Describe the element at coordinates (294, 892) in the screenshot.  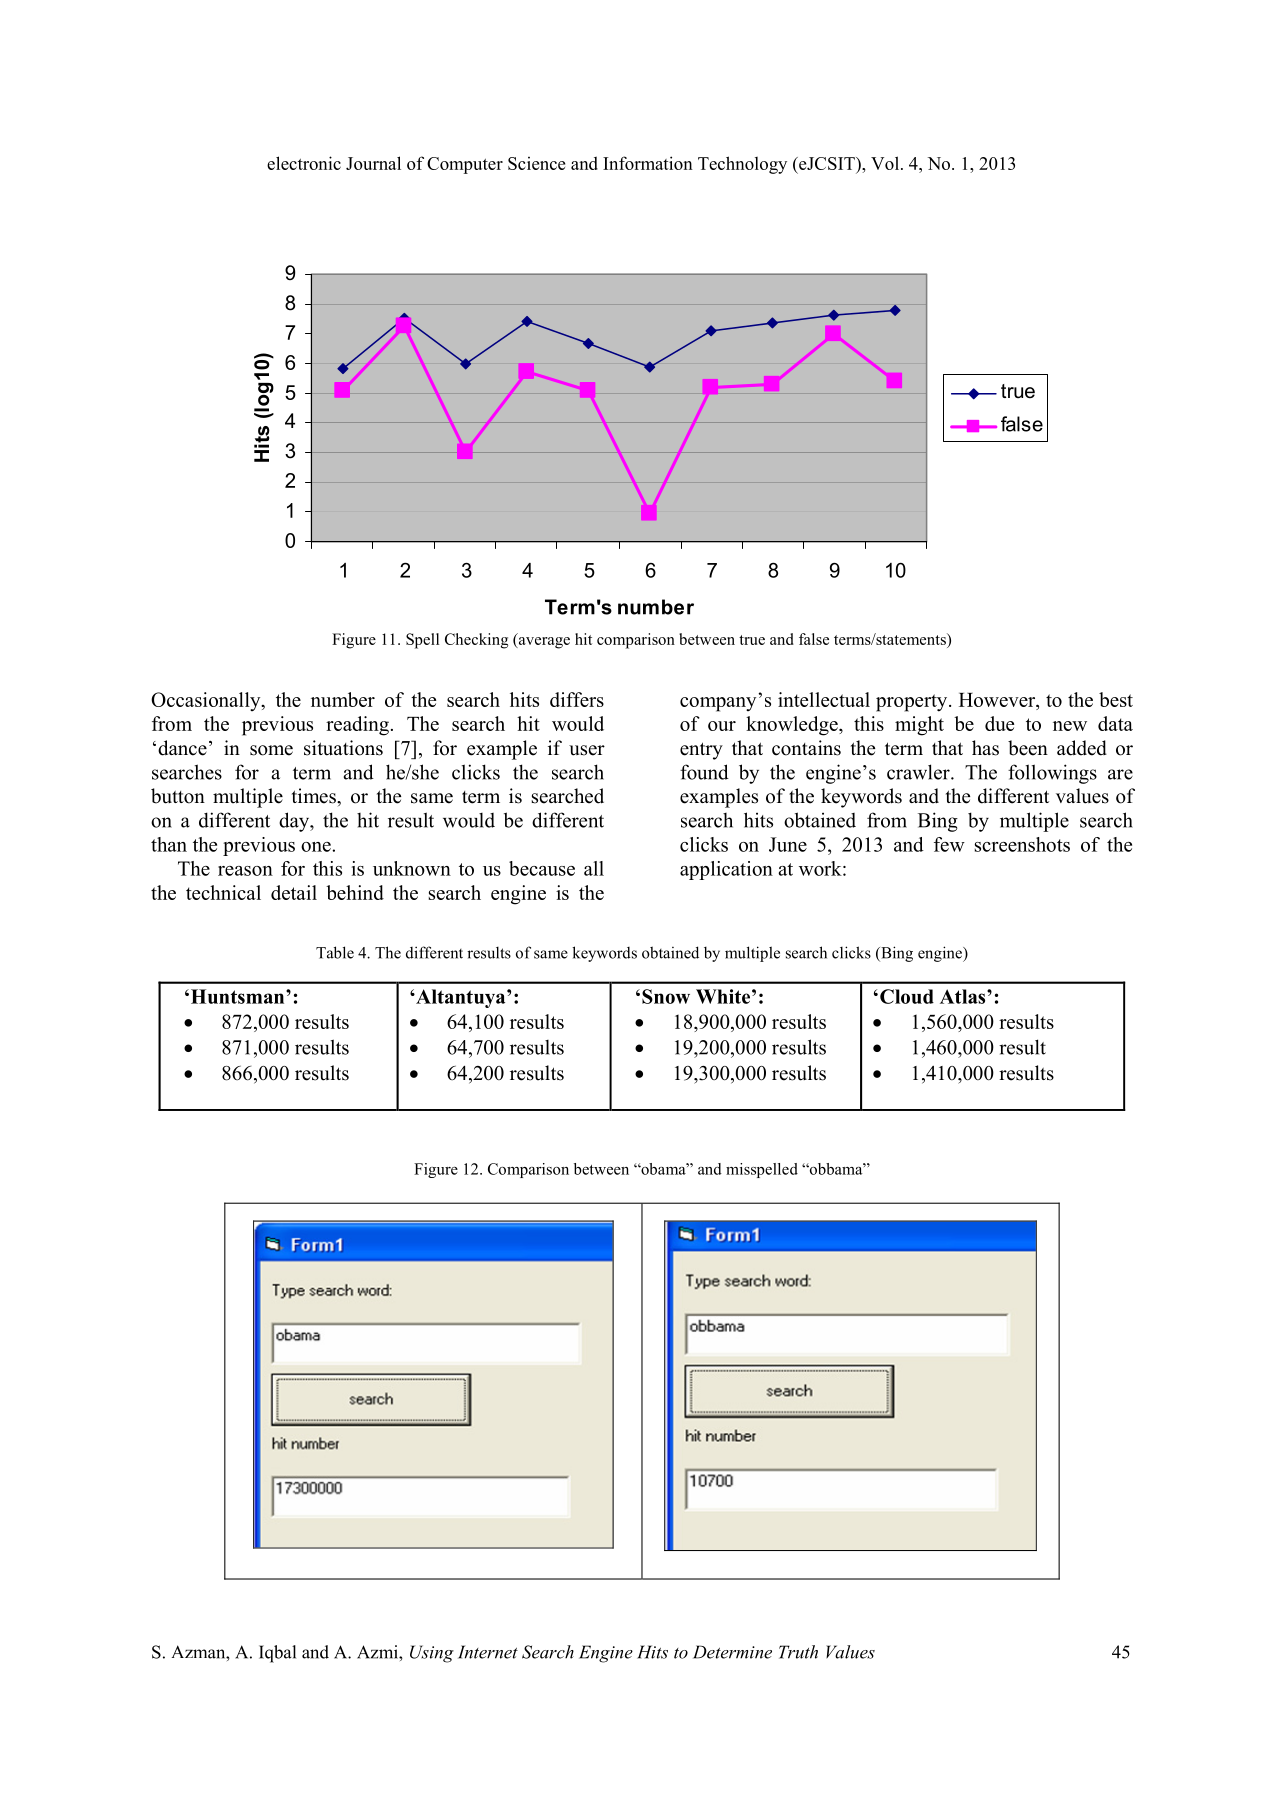
I see `detail` at that location.
